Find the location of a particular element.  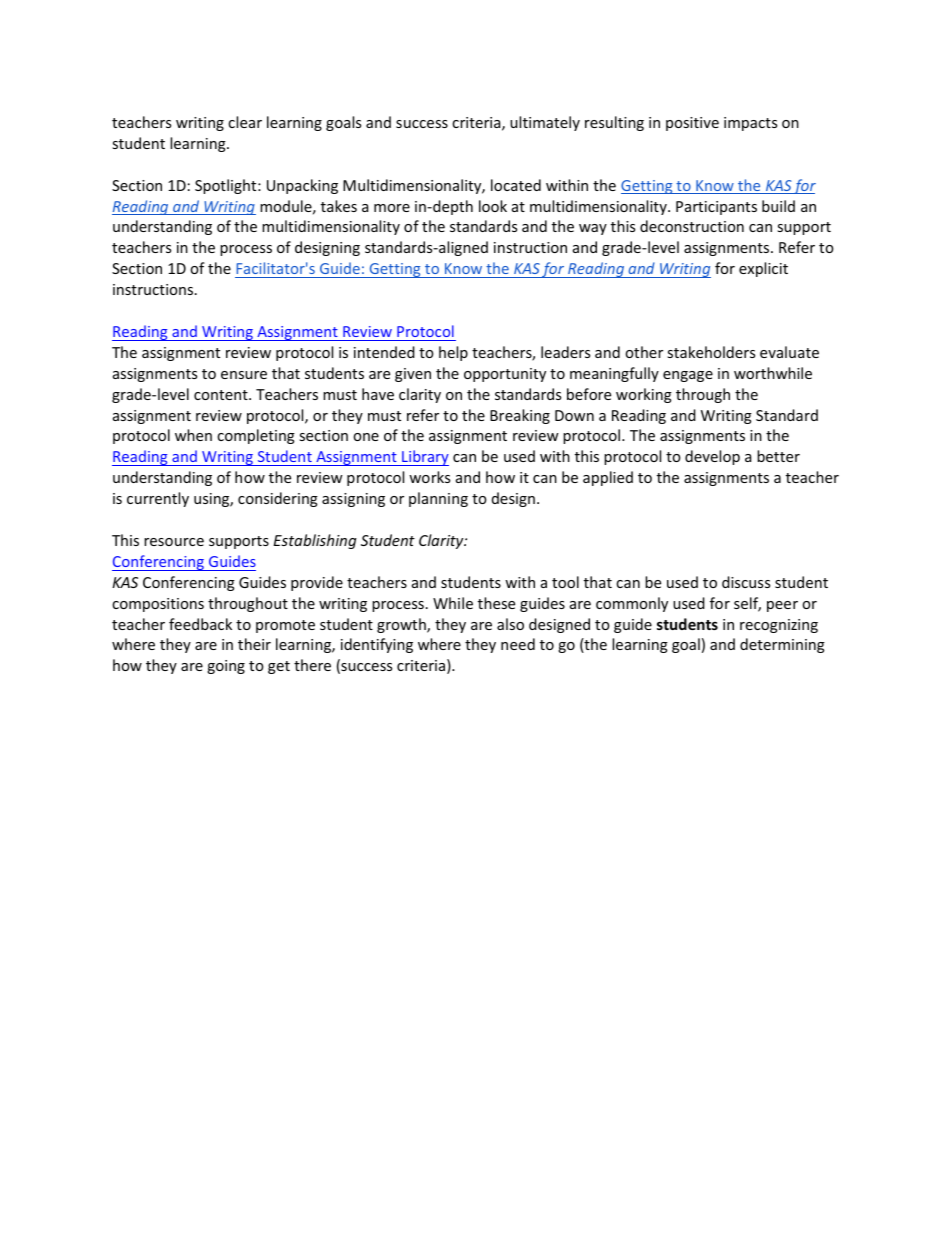

their is located at coordinates (254, 644).
